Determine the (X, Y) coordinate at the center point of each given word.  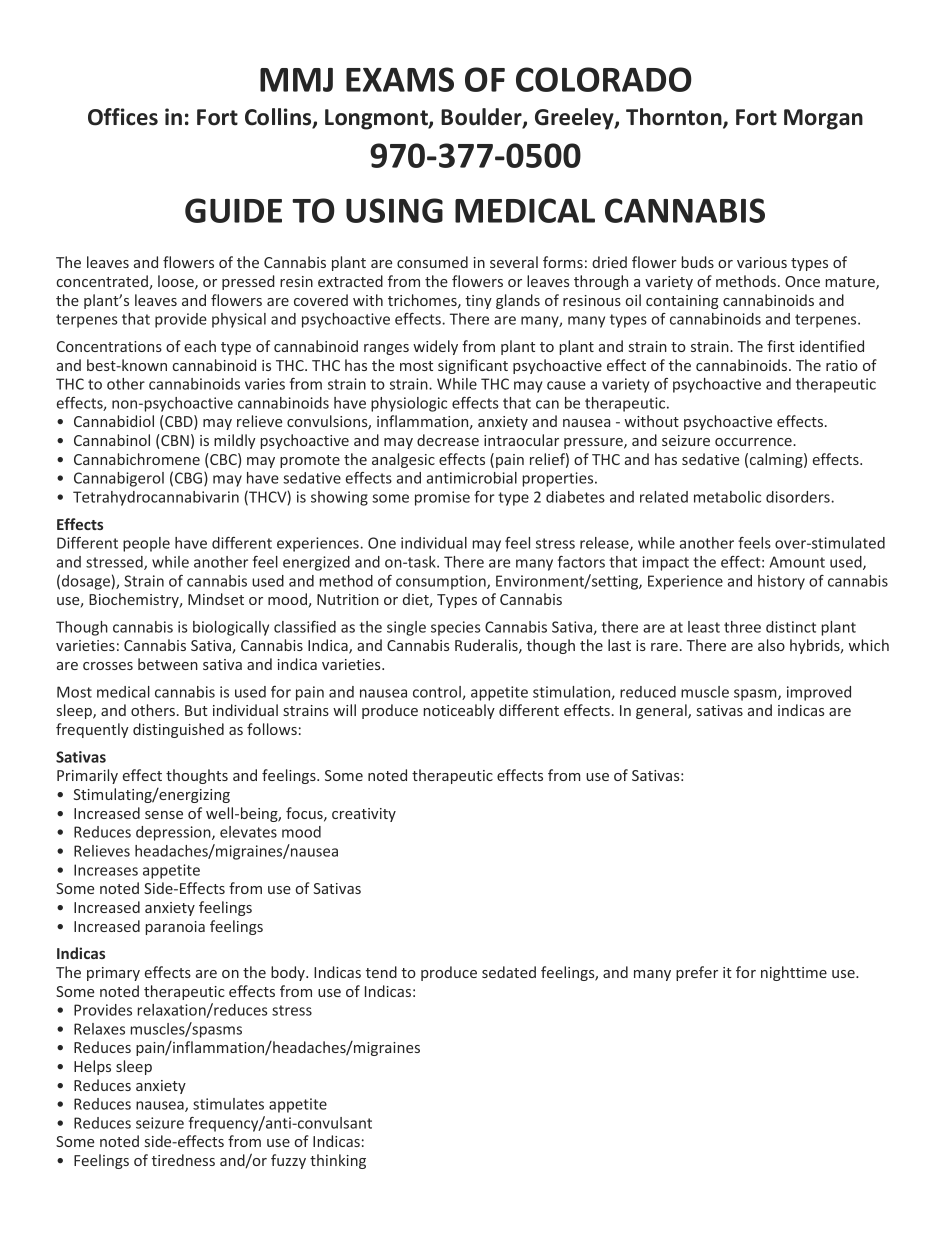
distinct (791, 627)
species (455, 628)
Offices (123, 117)
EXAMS (400, 79)
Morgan (823, 119)
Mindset (216, 599)
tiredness (183, 1160)
